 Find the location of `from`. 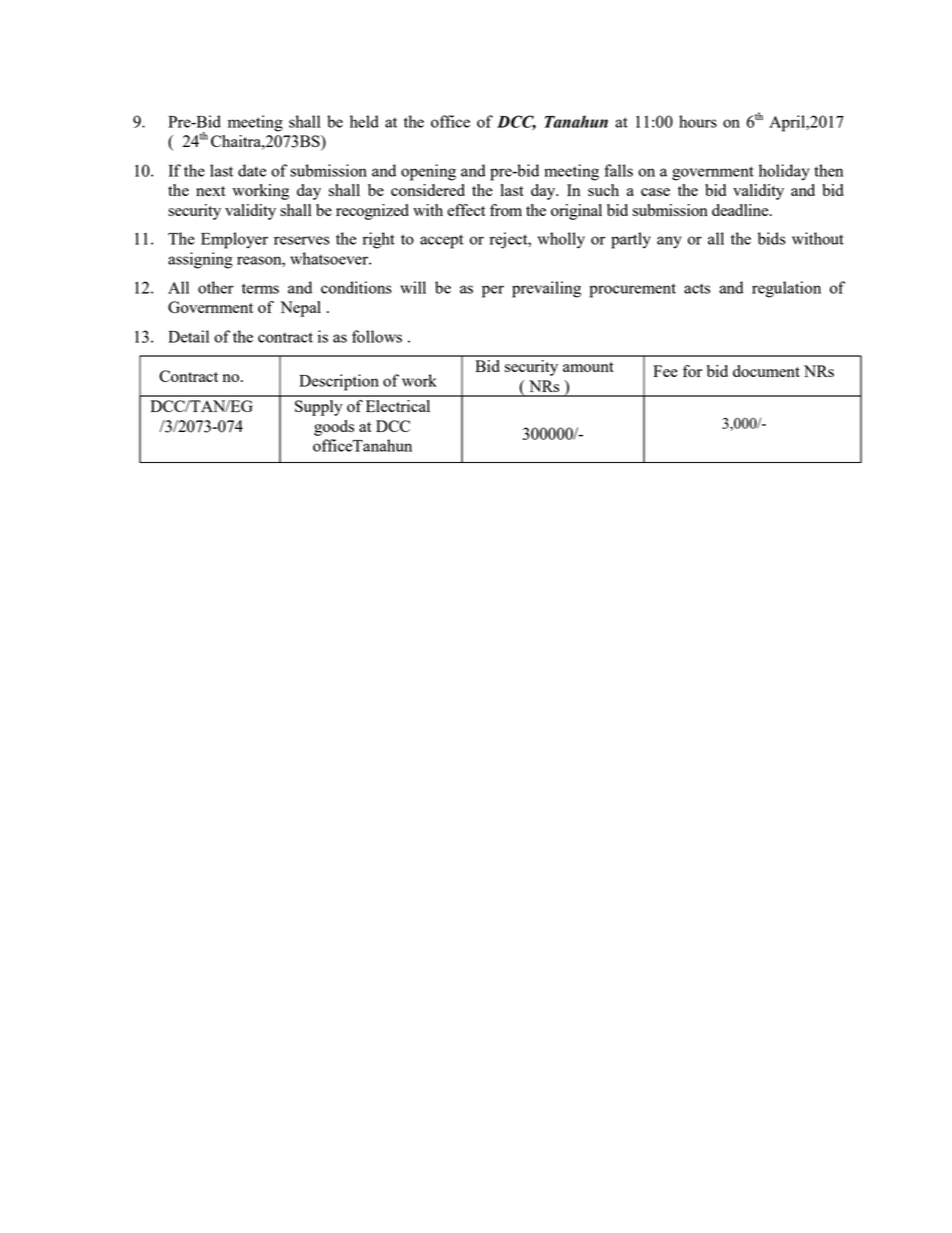

from is located at coordinates (506, 210).
